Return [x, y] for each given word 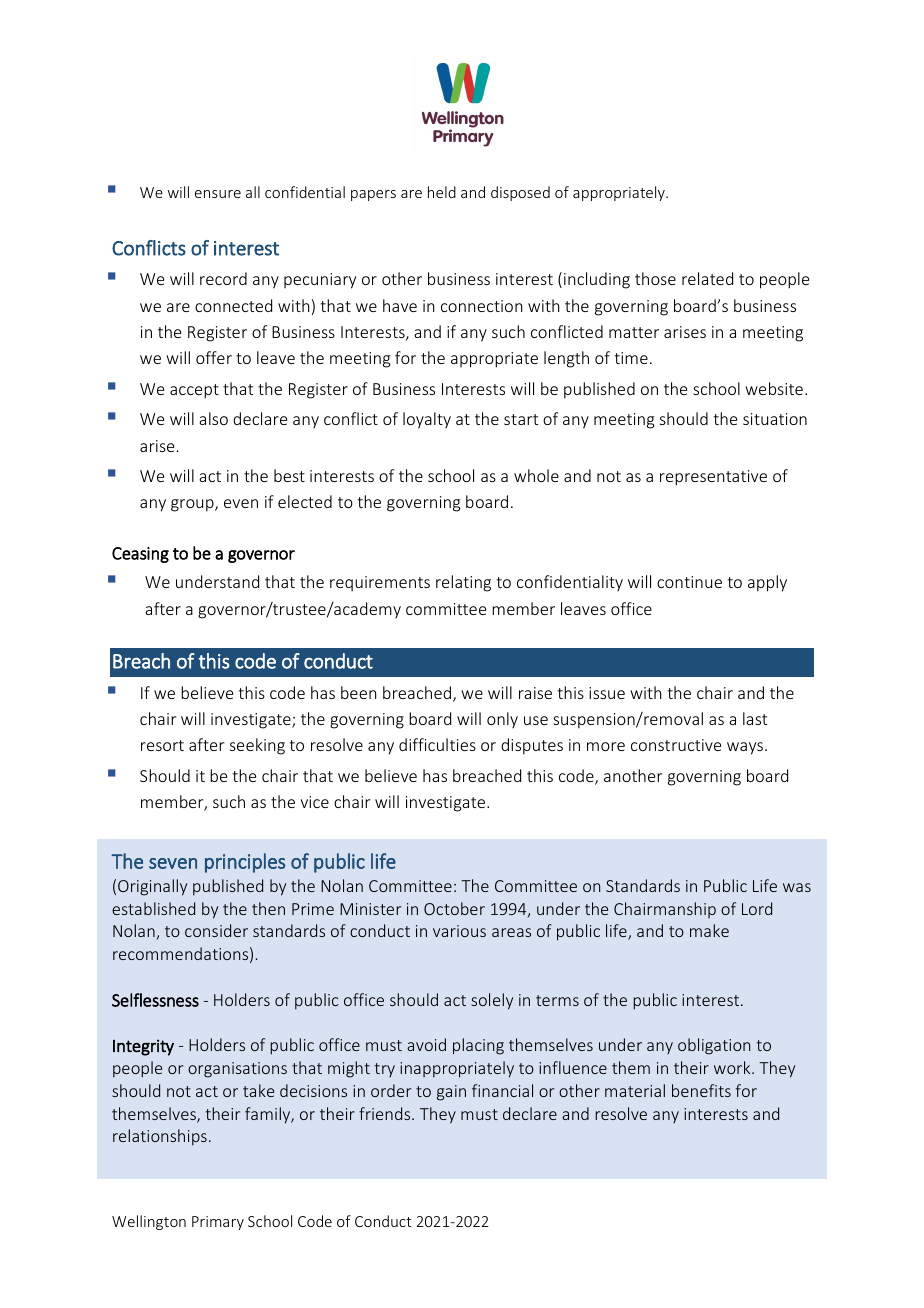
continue [689, 582]
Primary [218, 1223]
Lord [757, 908]
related [707, 278]
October [454, 908]
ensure [218, 194]
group [193, 505]
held [442, 192]
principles [245, 863]
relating [463, 583]
